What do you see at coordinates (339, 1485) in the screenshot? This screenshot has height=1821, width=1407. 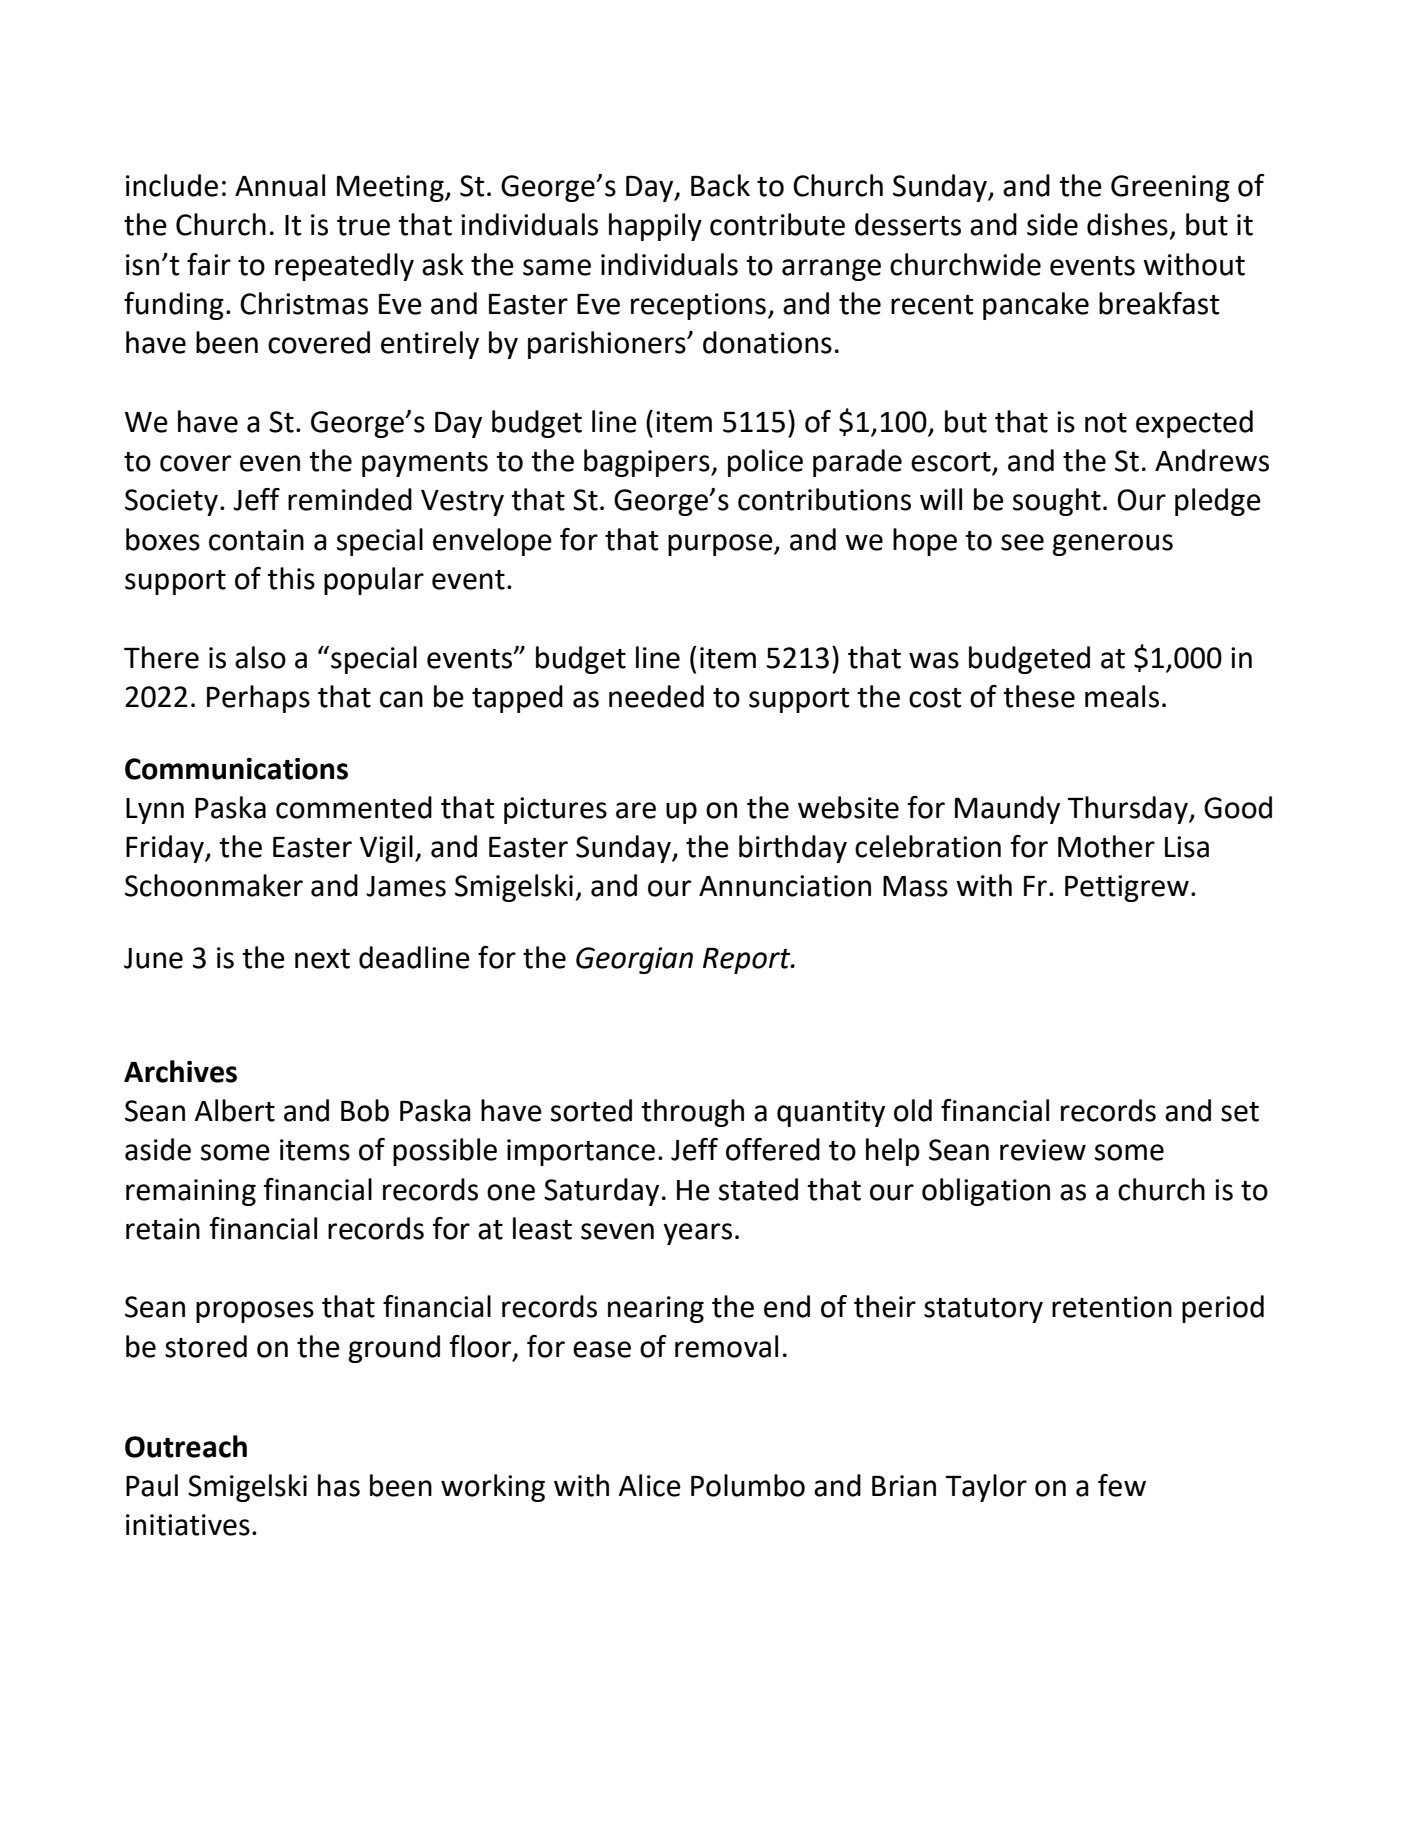 I see `has` at bounding box center [339, 1485].
